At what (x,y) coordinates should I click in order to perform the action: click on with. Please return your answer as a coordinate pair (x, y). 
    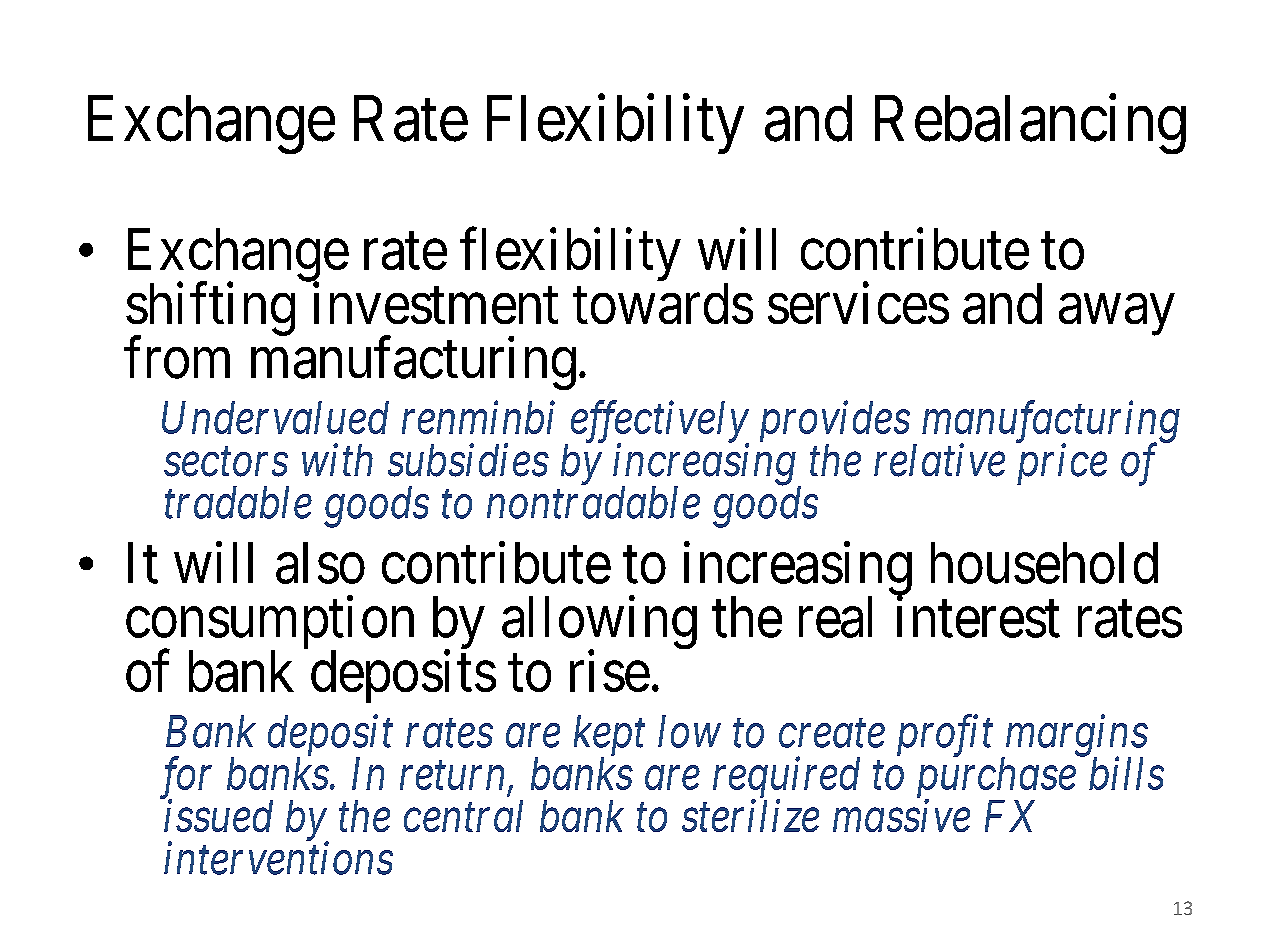
    Looking at the image, I should click on (337, 459).
